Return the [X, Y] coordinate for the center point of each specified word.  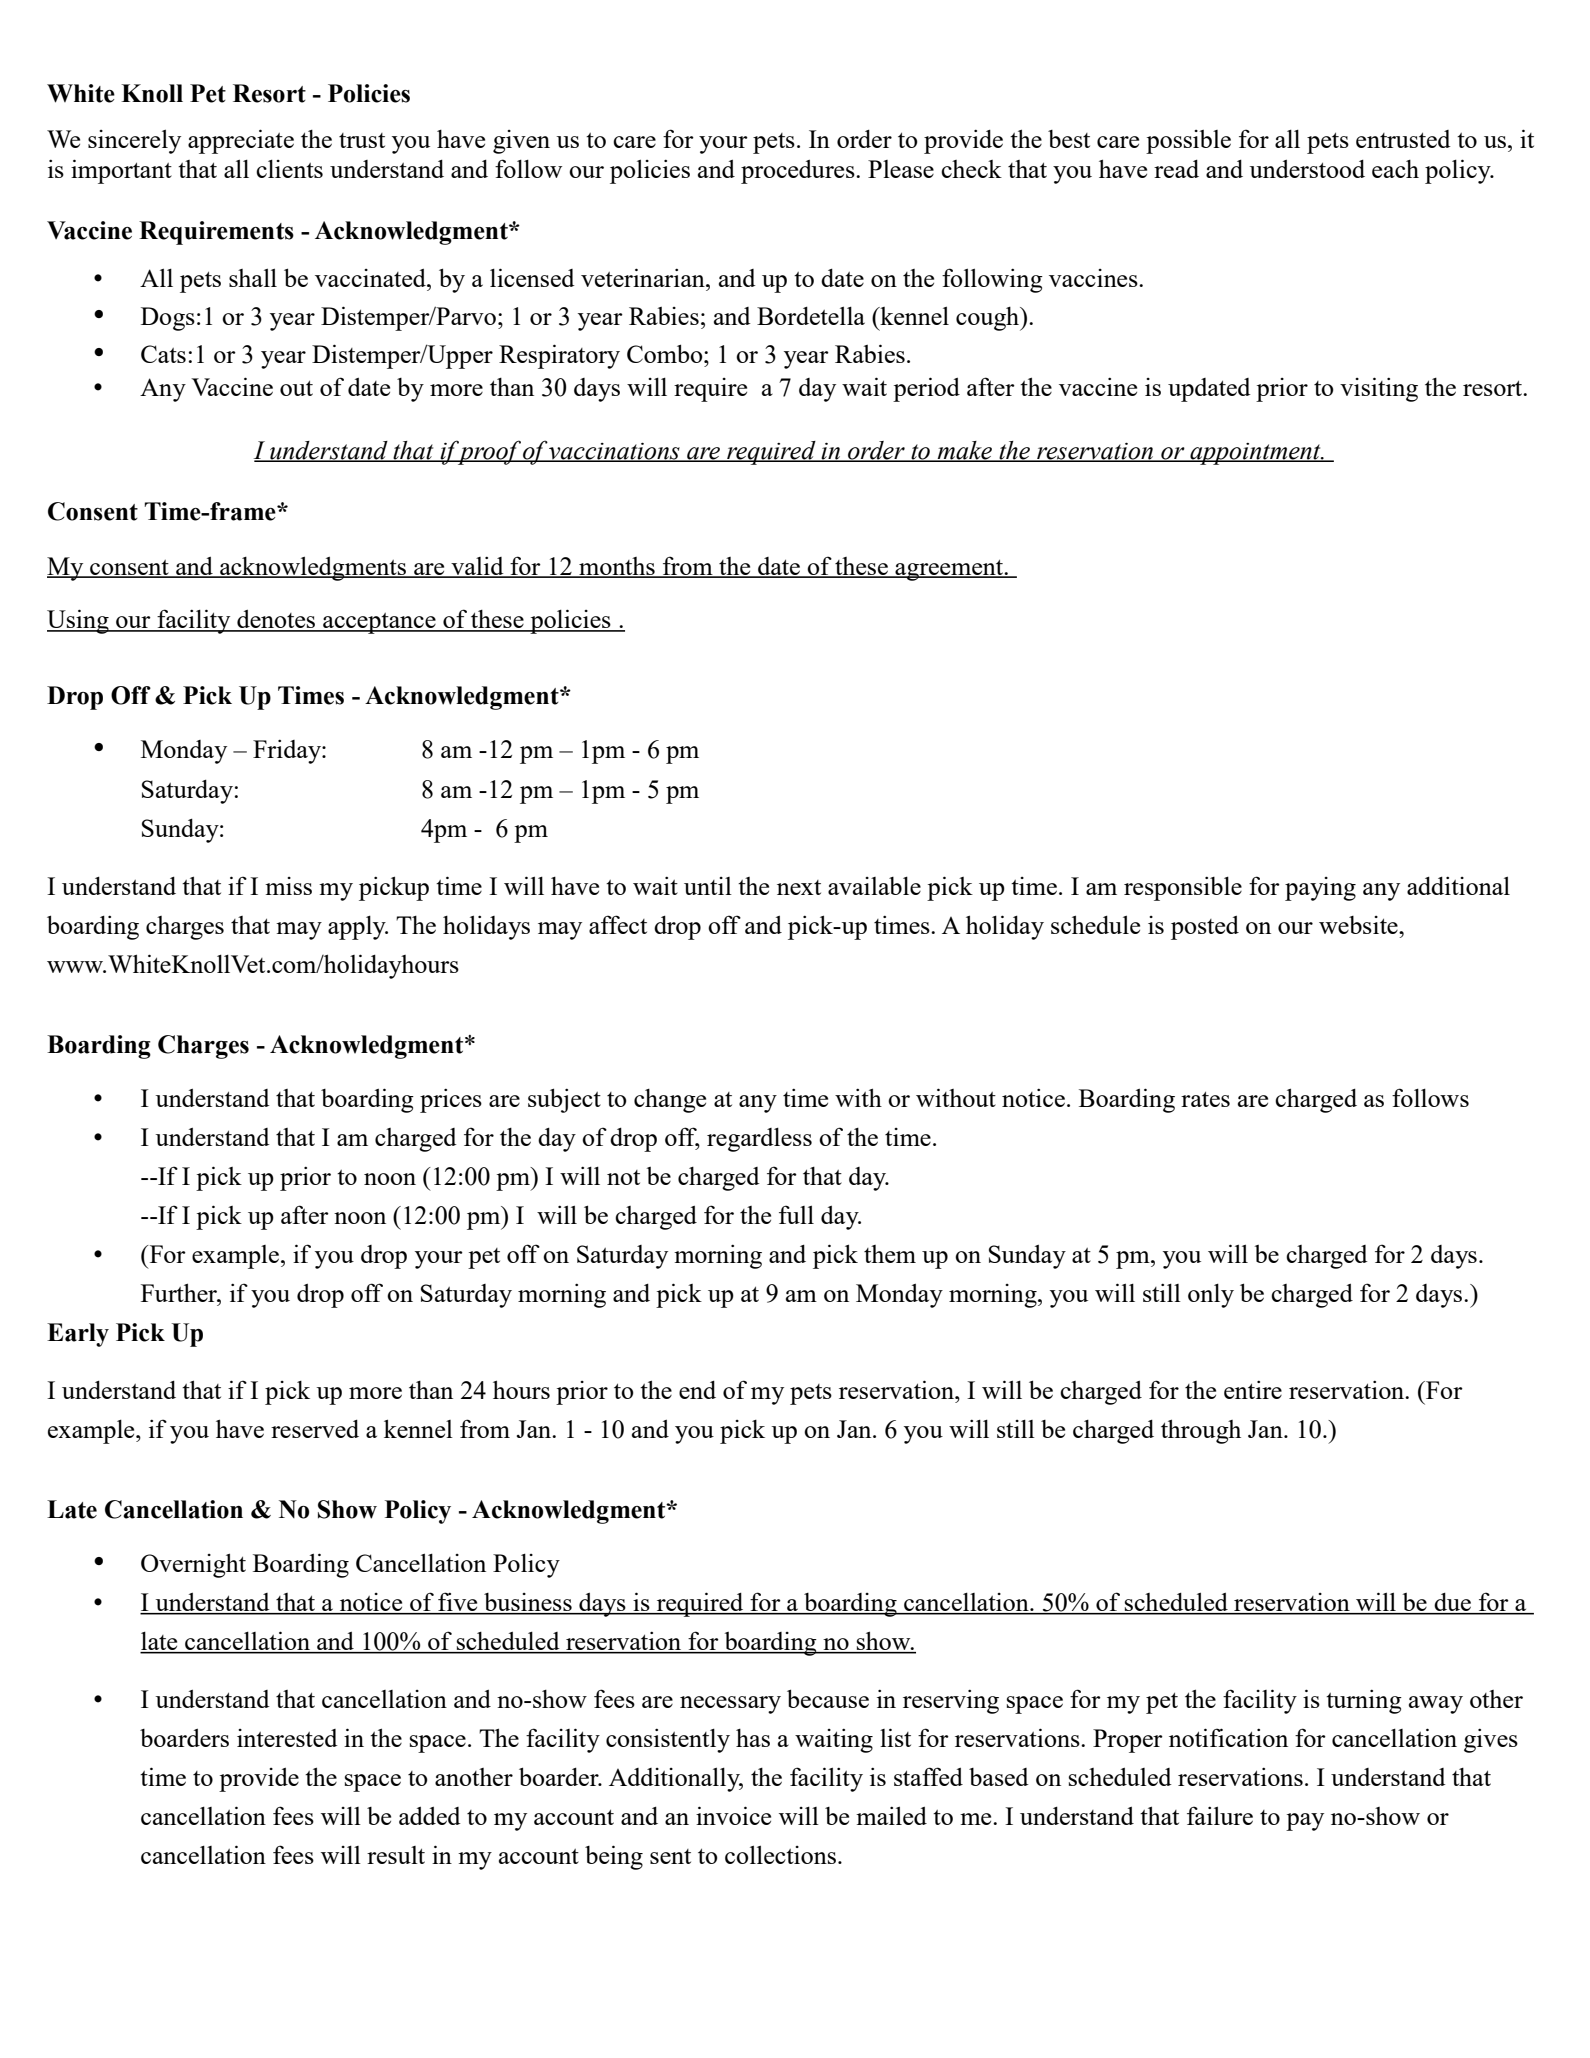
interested [287, 1738]
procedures [799, 172]
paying [1320, 889]
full [796, 1214]
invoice [733, 1815]
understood [1307, 169]
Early [78, 1335]
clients [289, 168]
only [1211, 1295]
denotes [276, 620]
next [799, 887]
